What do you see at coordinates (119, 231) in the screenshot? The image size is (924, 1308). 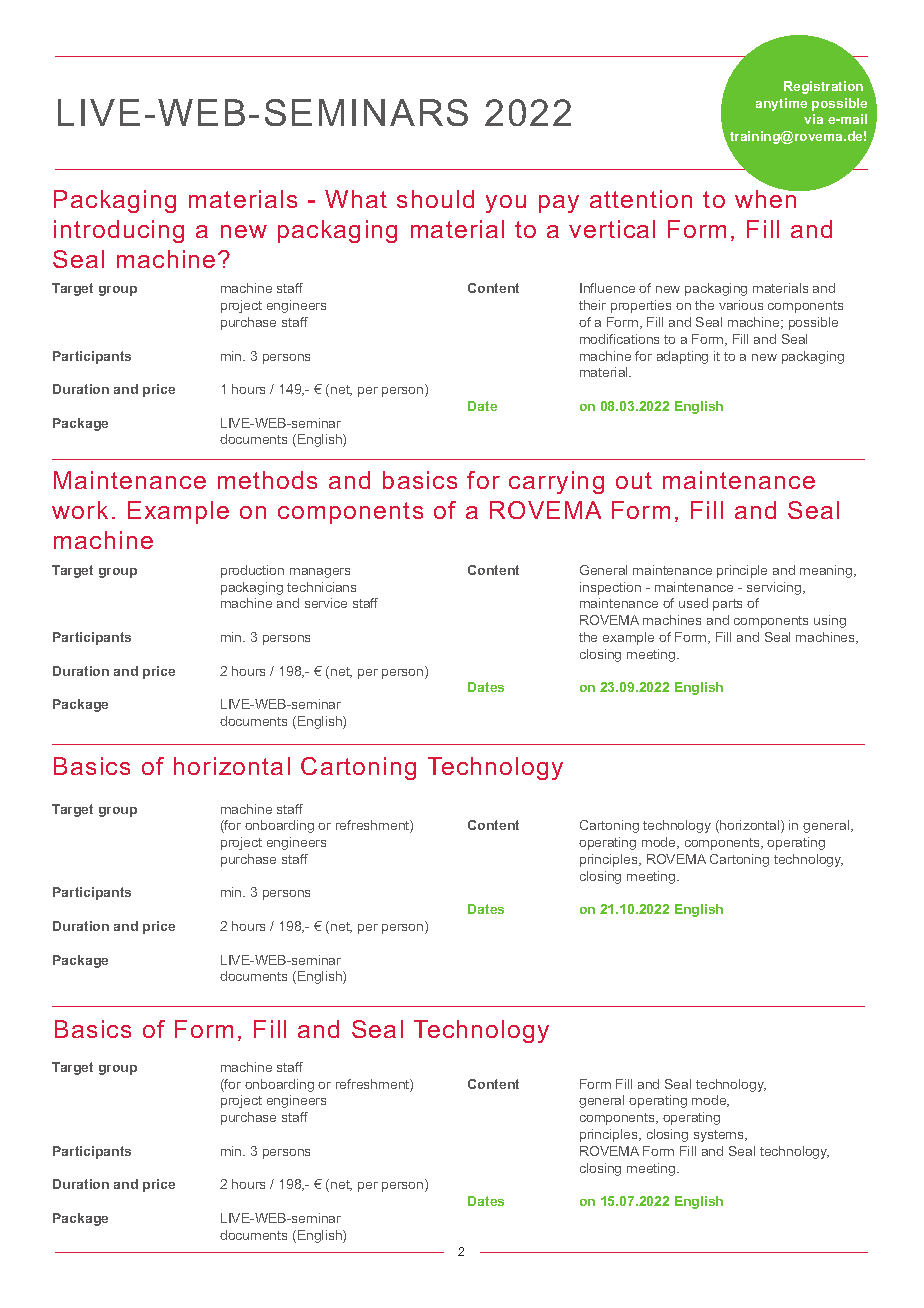 I see `introducing` at bounding box center [119, 231].
